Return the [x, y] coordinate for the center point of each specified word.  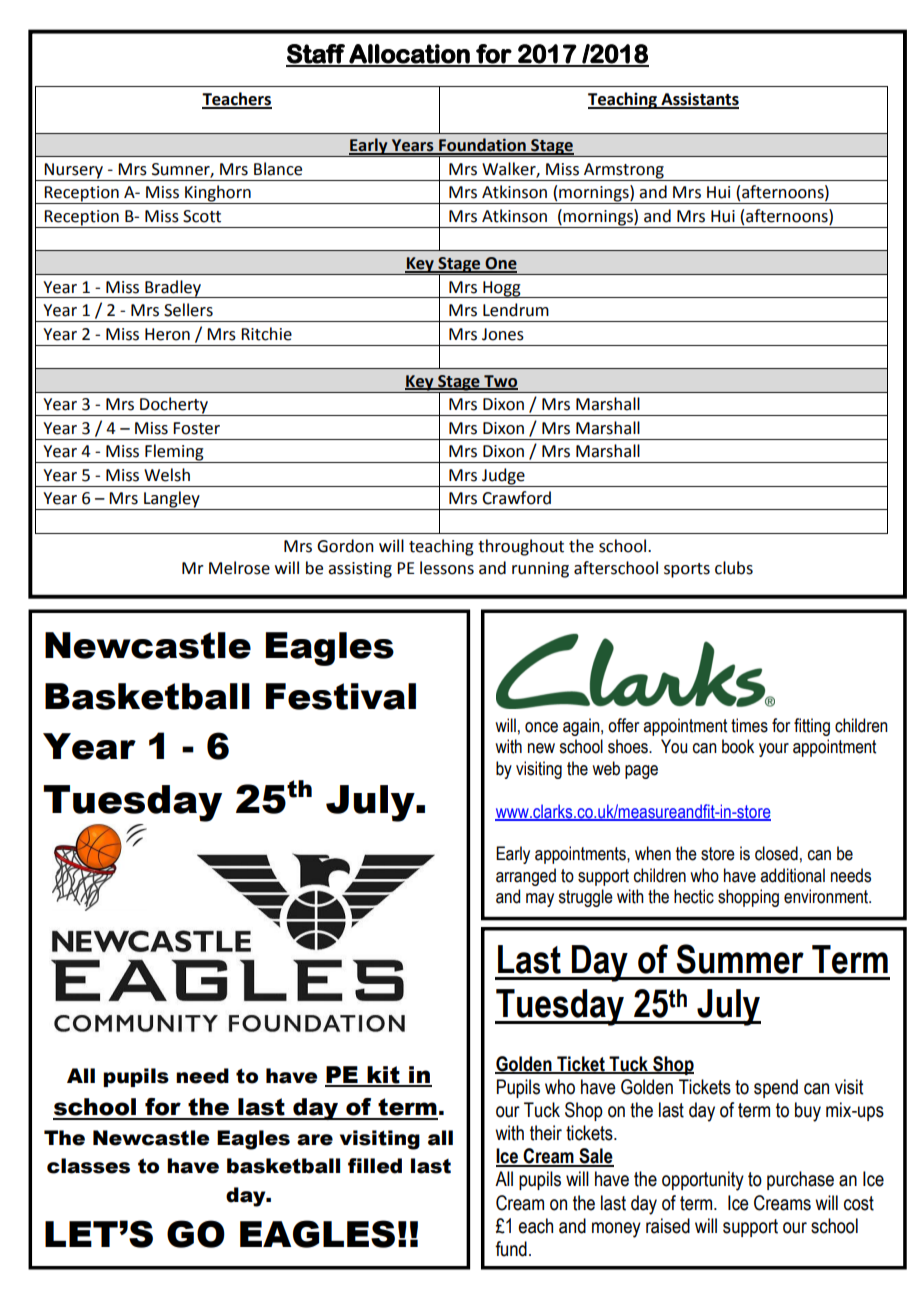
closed [776, 853]
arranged [526, 877]
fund [511, 1249]
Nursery [74, 172]
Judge [503, 477]
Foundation [482, 146]
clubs [734, 568]
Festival [341, 696]
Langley [172, 500]
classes [88, 1166]
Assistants [699, 100]
